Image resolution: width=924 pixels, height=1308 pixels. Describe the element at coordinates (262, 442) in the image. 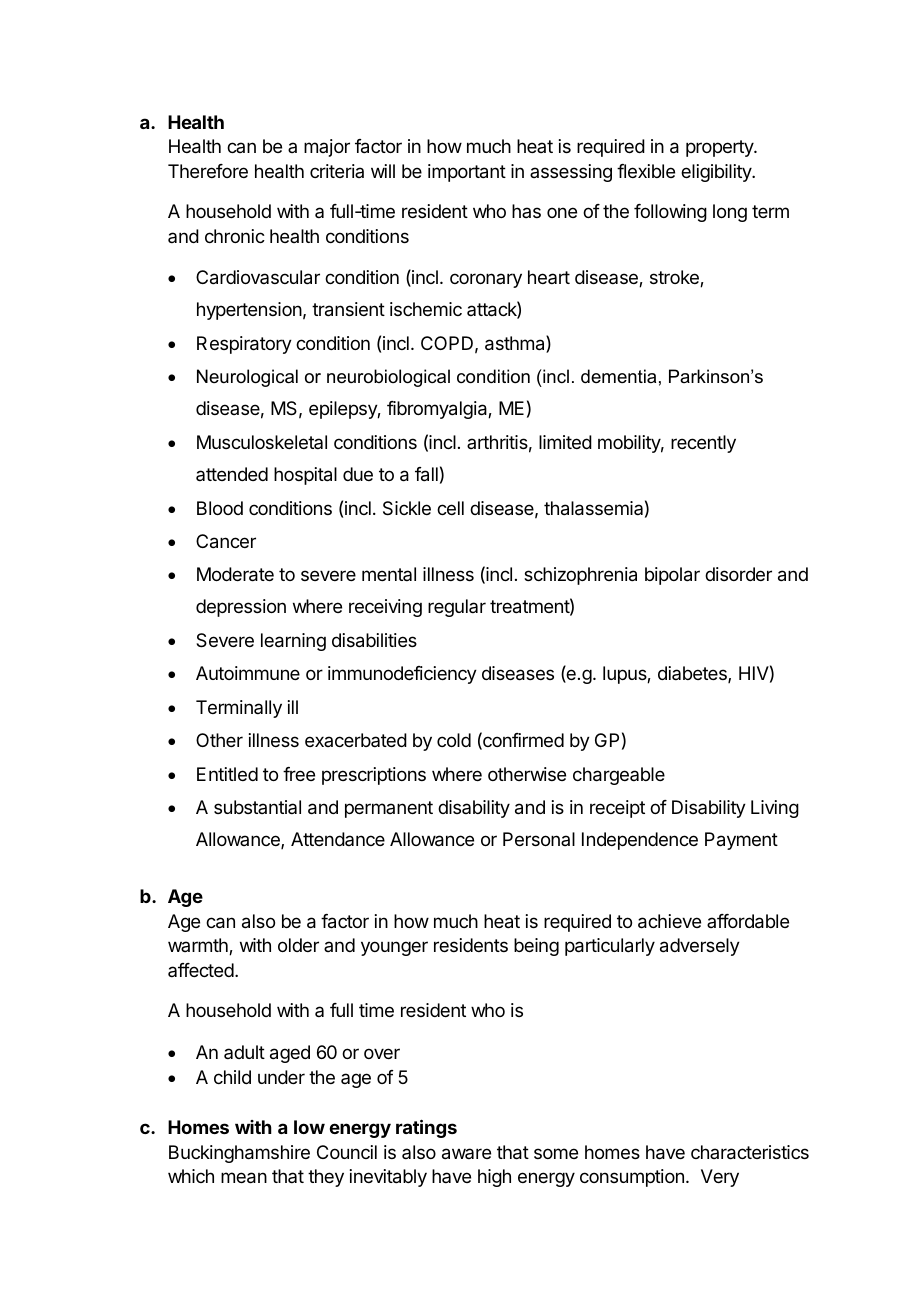

I see `Musculoskeletal` at that location.
